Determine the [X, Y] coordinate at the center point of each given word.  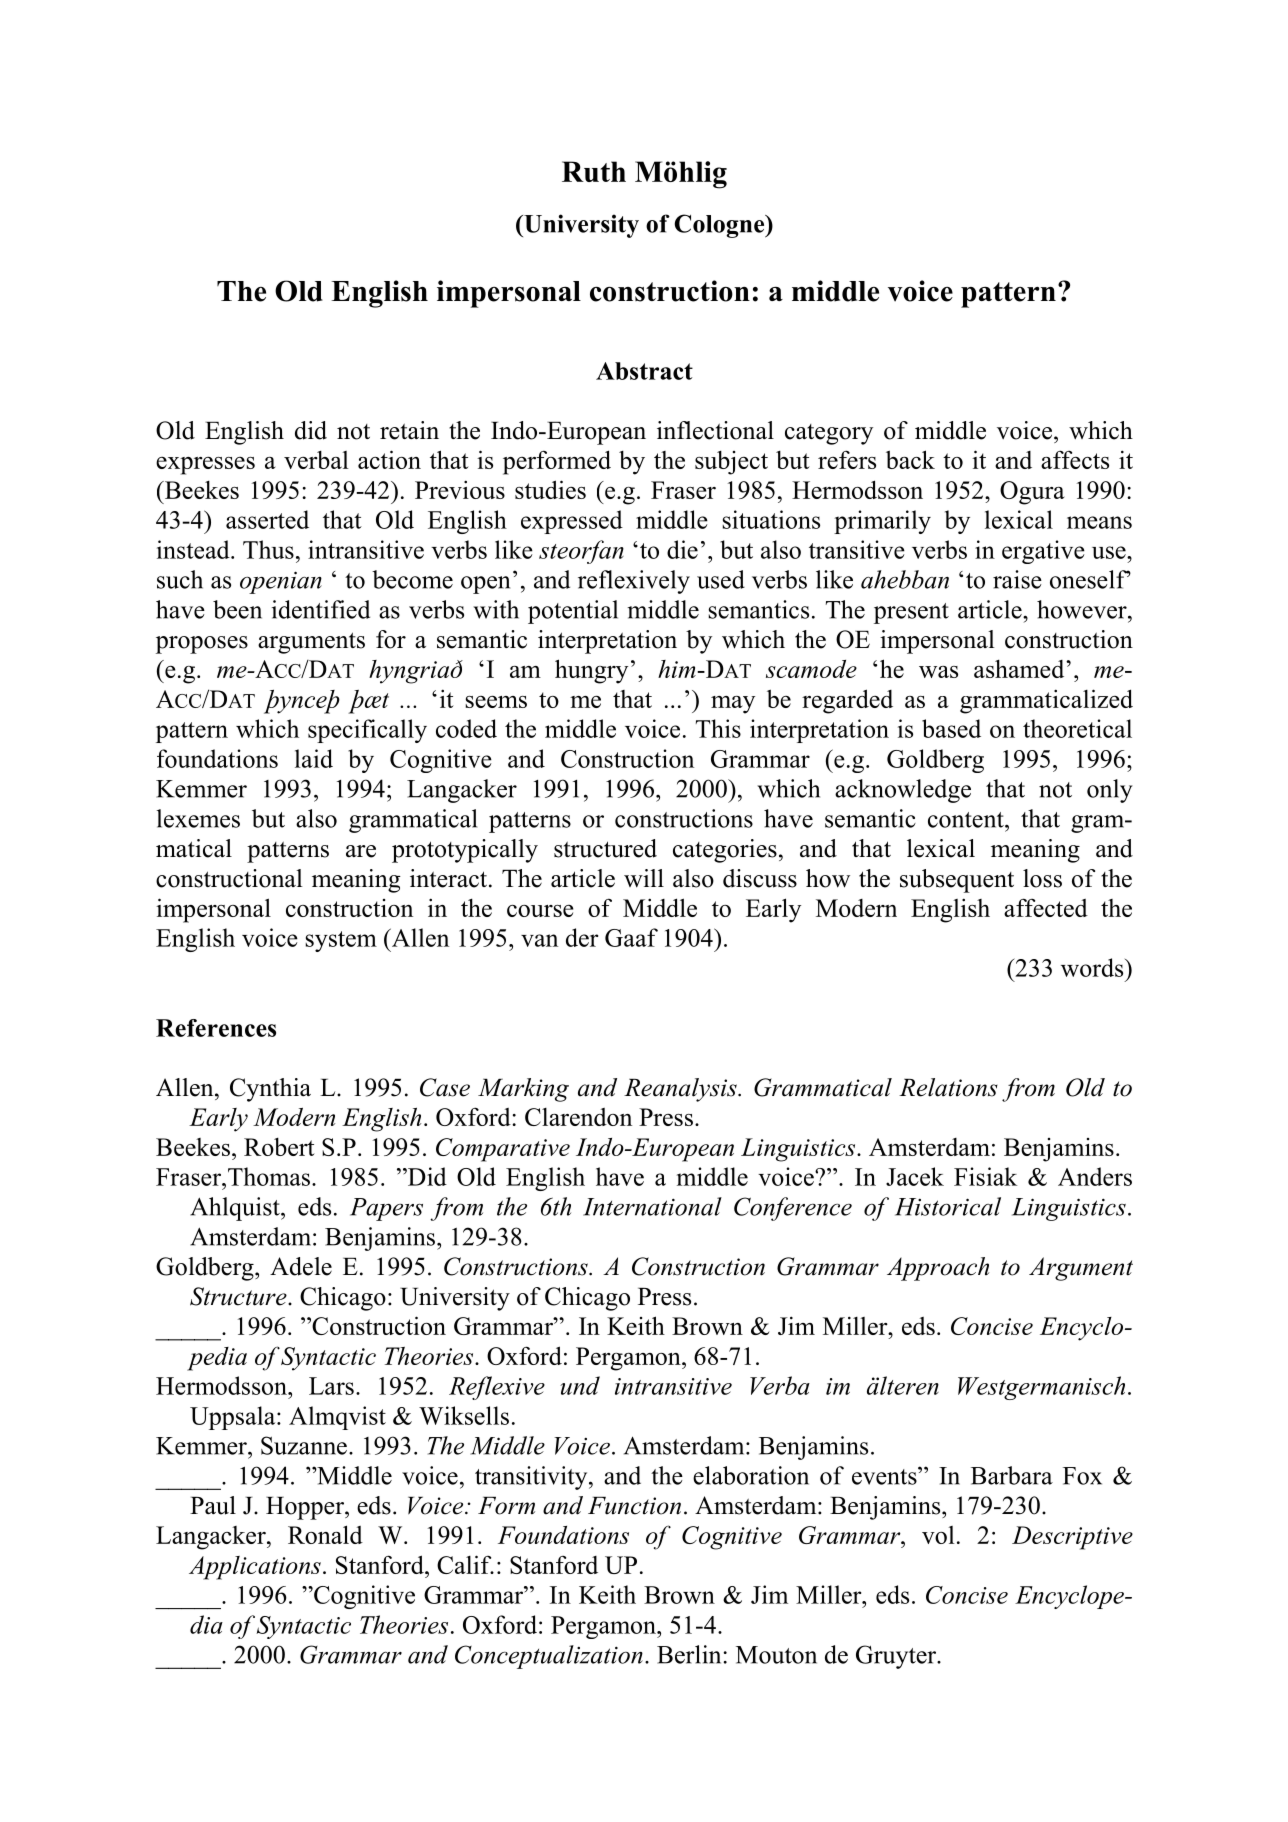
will [644, 878]
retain [409, 430]
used [721, 579]
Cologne [721, 226]
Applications [255, 1568]
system [341, 941]
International [652, 1206]
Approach [938, 1269]
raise [1017, 579]
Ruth [594, 171]
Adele [301, 1266]
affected [1046, 907]
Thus [268, 549]
